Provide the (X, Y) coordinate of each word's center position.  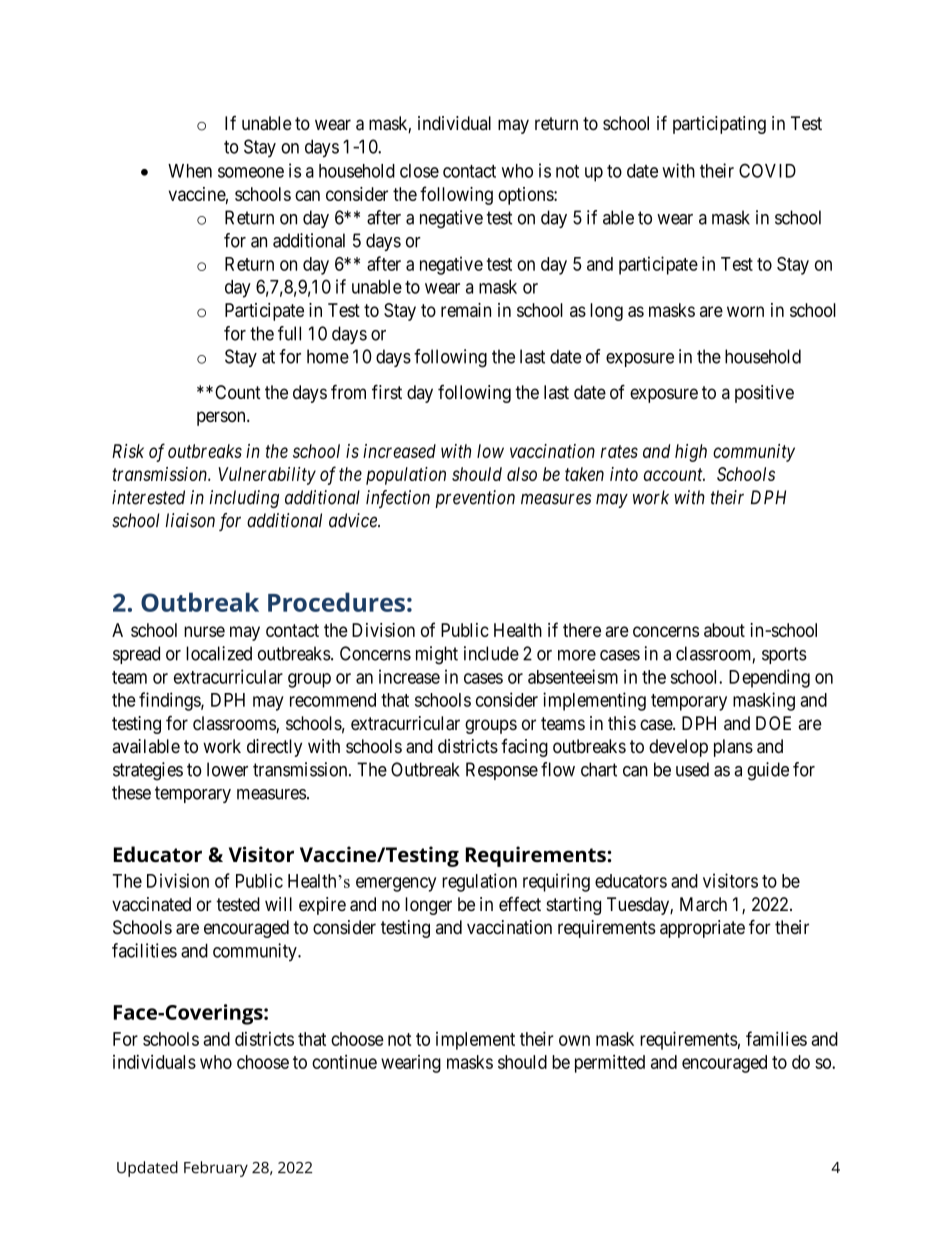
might (437, 655)
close (419, 171)
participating (719, 125)
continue (344, 1062)
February (216, 1169)
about (724, 630)
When (190, 171)
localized (219, 653)
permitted (610, 1064)
